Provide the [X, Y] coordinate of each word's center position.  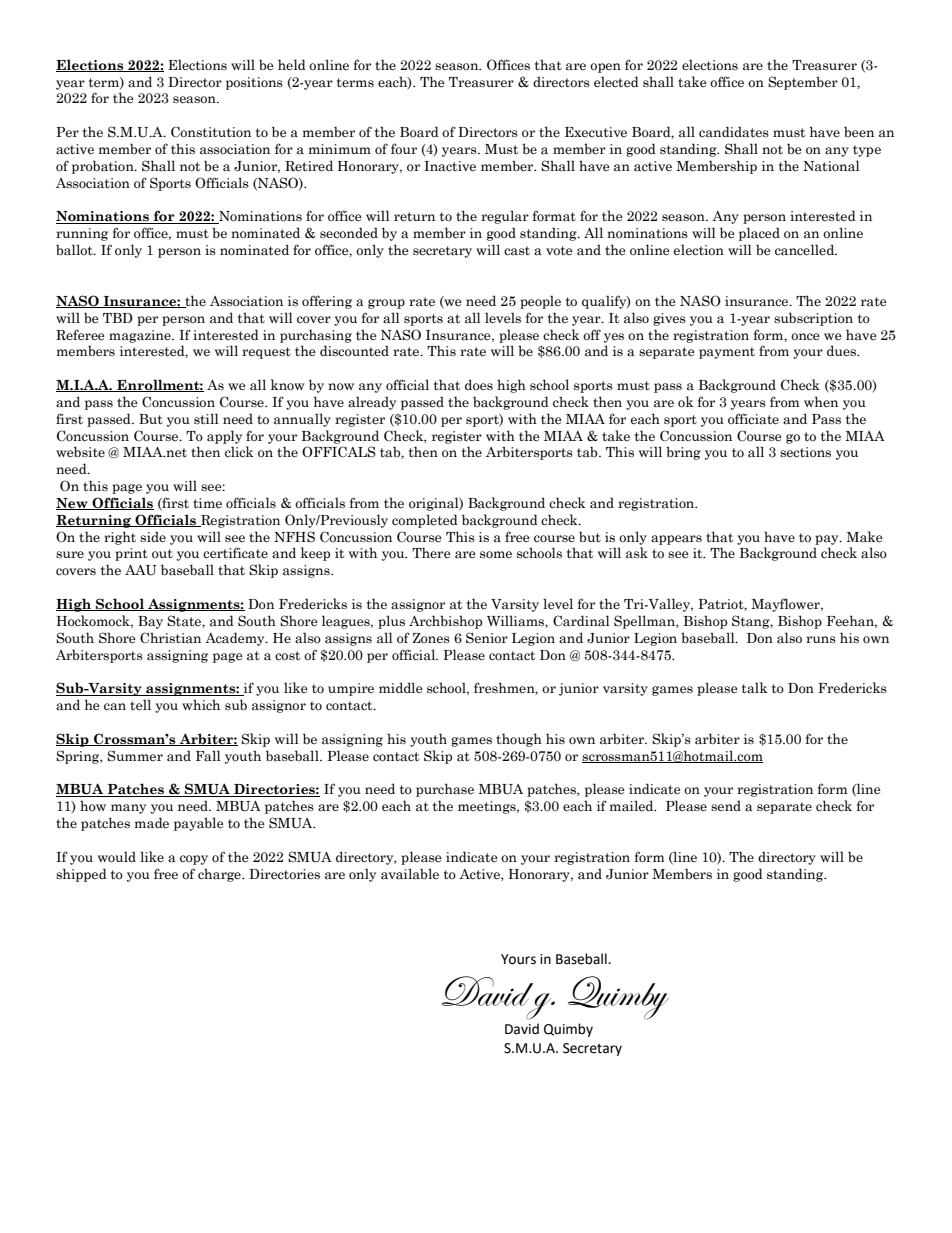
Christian [170, 638]
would [117, 857]
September [803, 83]
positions [254, 83]
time [207, 503]
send [726, 805]
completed [425, 521]
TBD [118, 318]
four [404, 148]
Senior [487, 638]
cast [517, 251]
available [410, 874]
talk [755, 688]
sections [805, 452]
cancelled [806, 250]
